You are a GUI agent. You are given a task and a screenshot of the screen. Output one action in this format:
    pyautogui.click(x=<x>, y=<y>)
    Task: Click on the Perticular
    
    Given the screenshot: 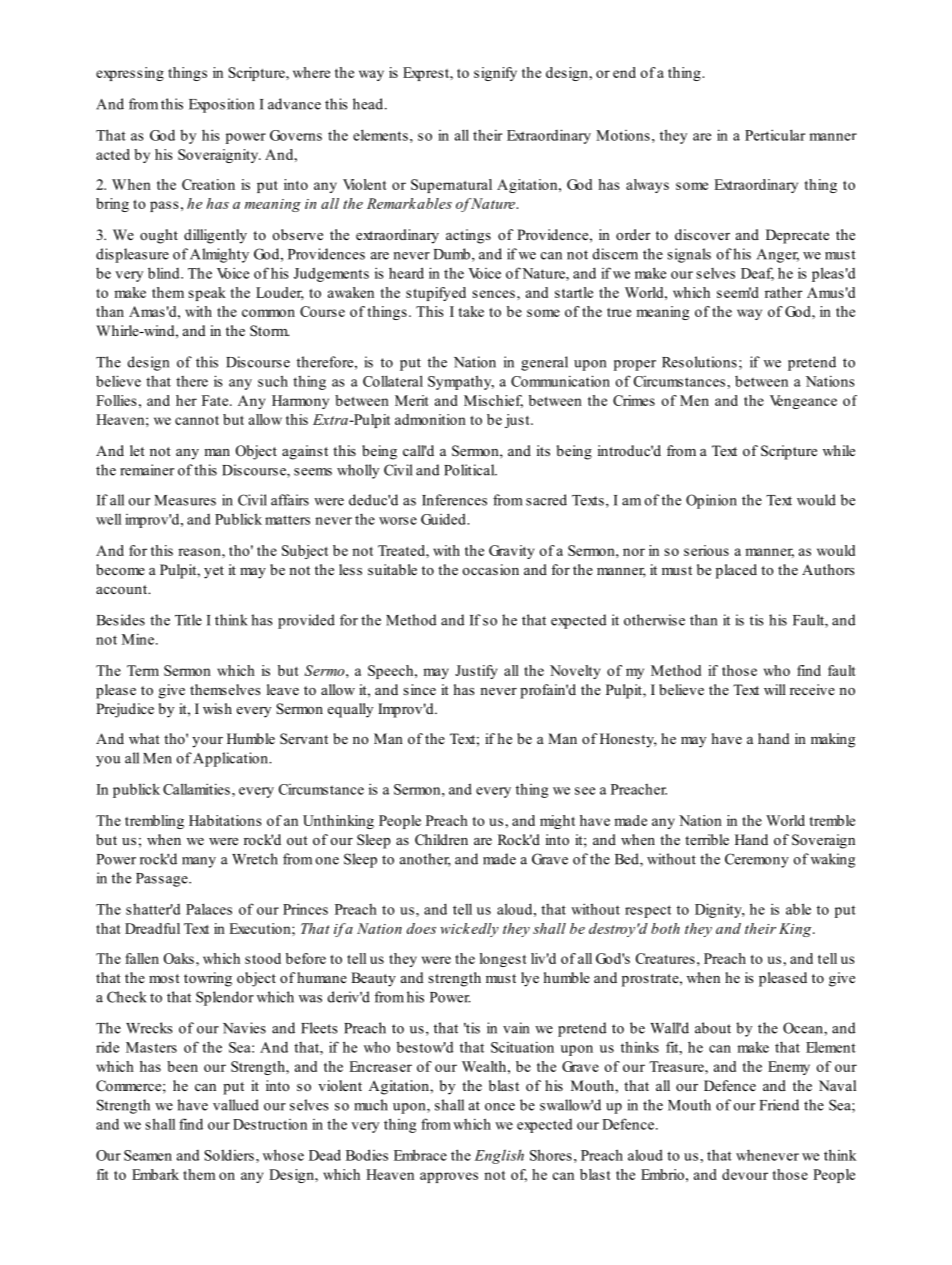 What is the action you would take?
    pyautogui.click(x=775, y=135)
